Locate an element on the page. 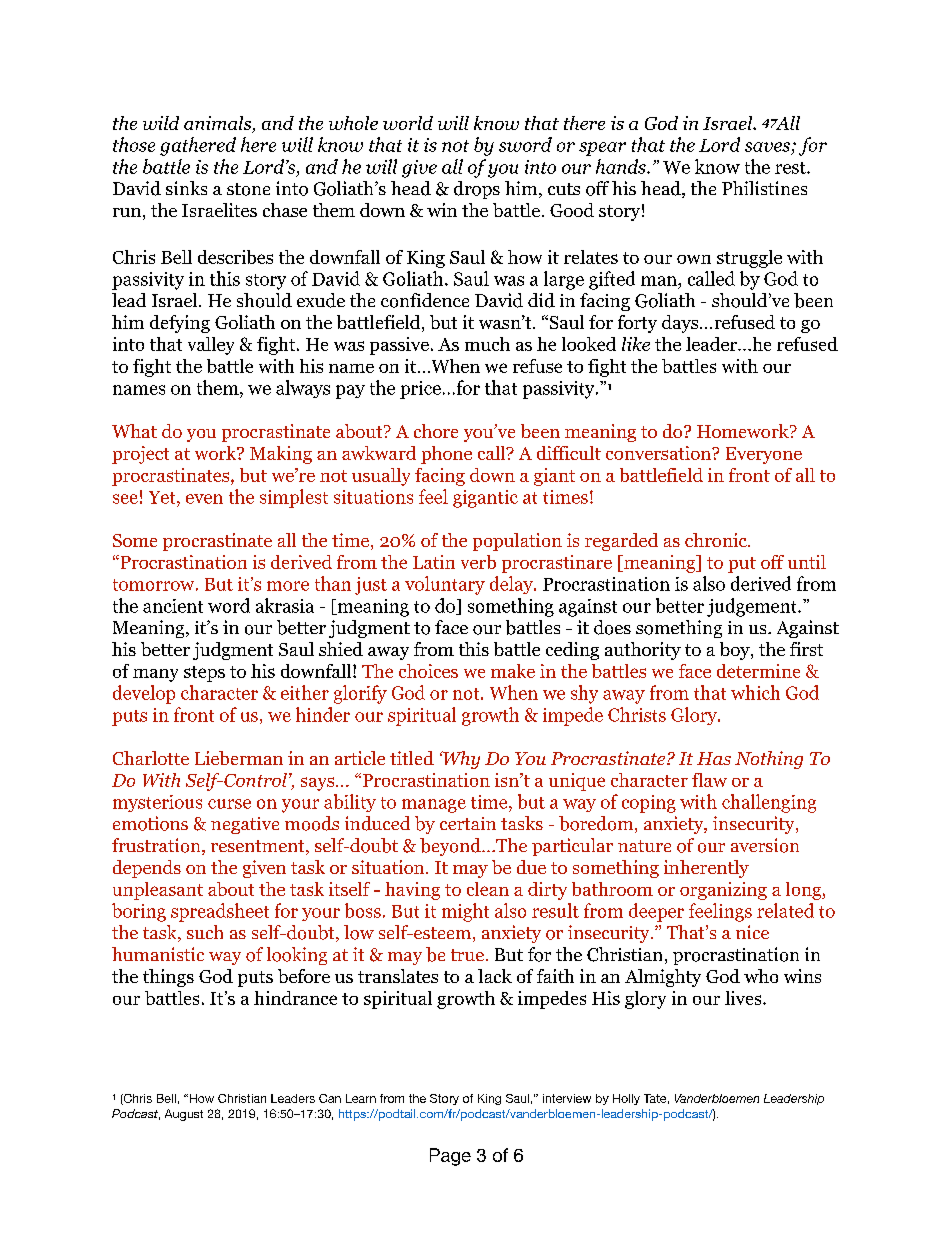 This image has width=952, height=1233. Holly is located at coordinates (626, 1099).
